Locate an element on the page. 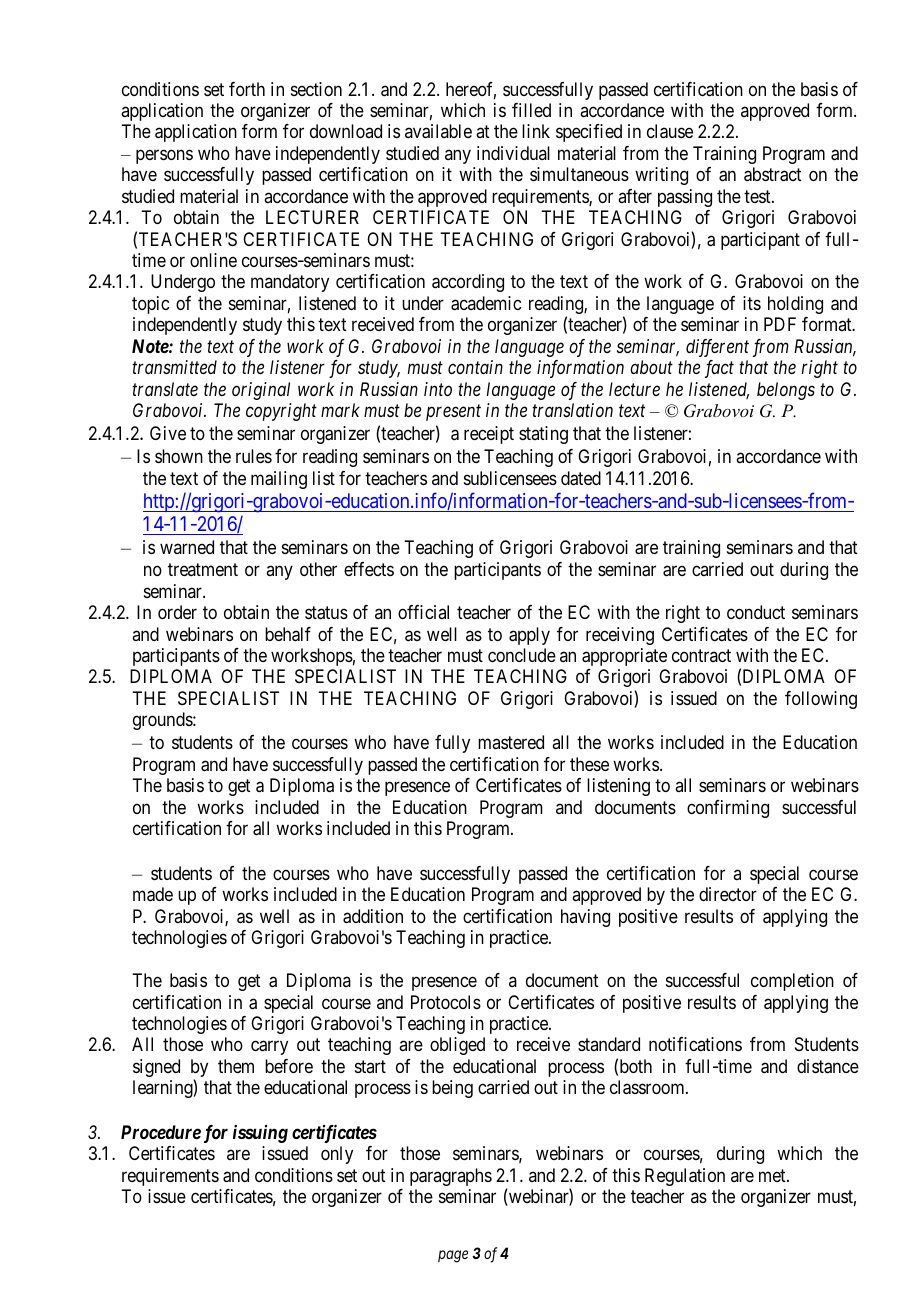 Image resolution: width=924 pixels, height=1308 pixels. original is located at coordinates (261, 391).
